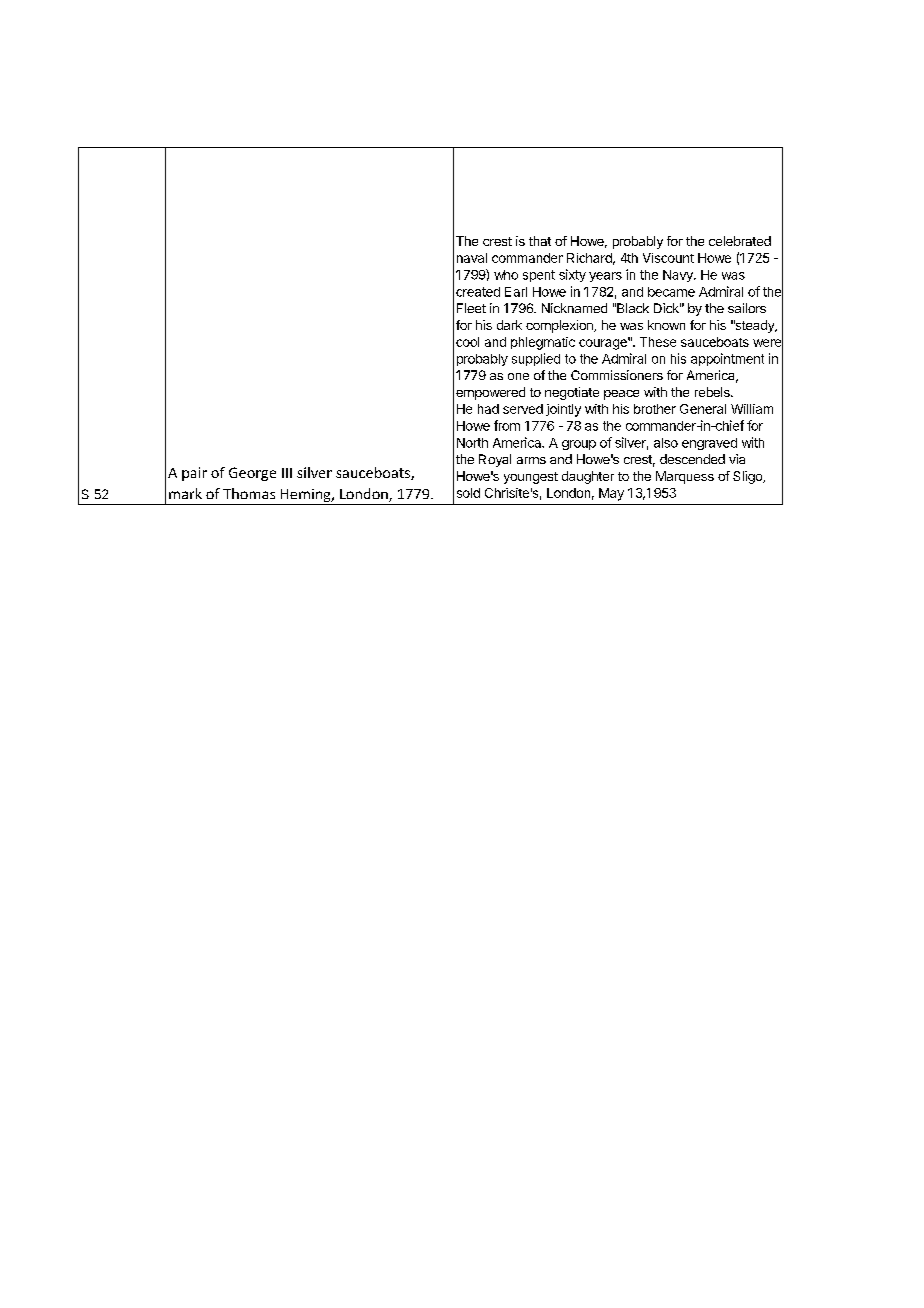 The height and width of the page is (1308, 924). I want to click on that, so click(540, 241).
